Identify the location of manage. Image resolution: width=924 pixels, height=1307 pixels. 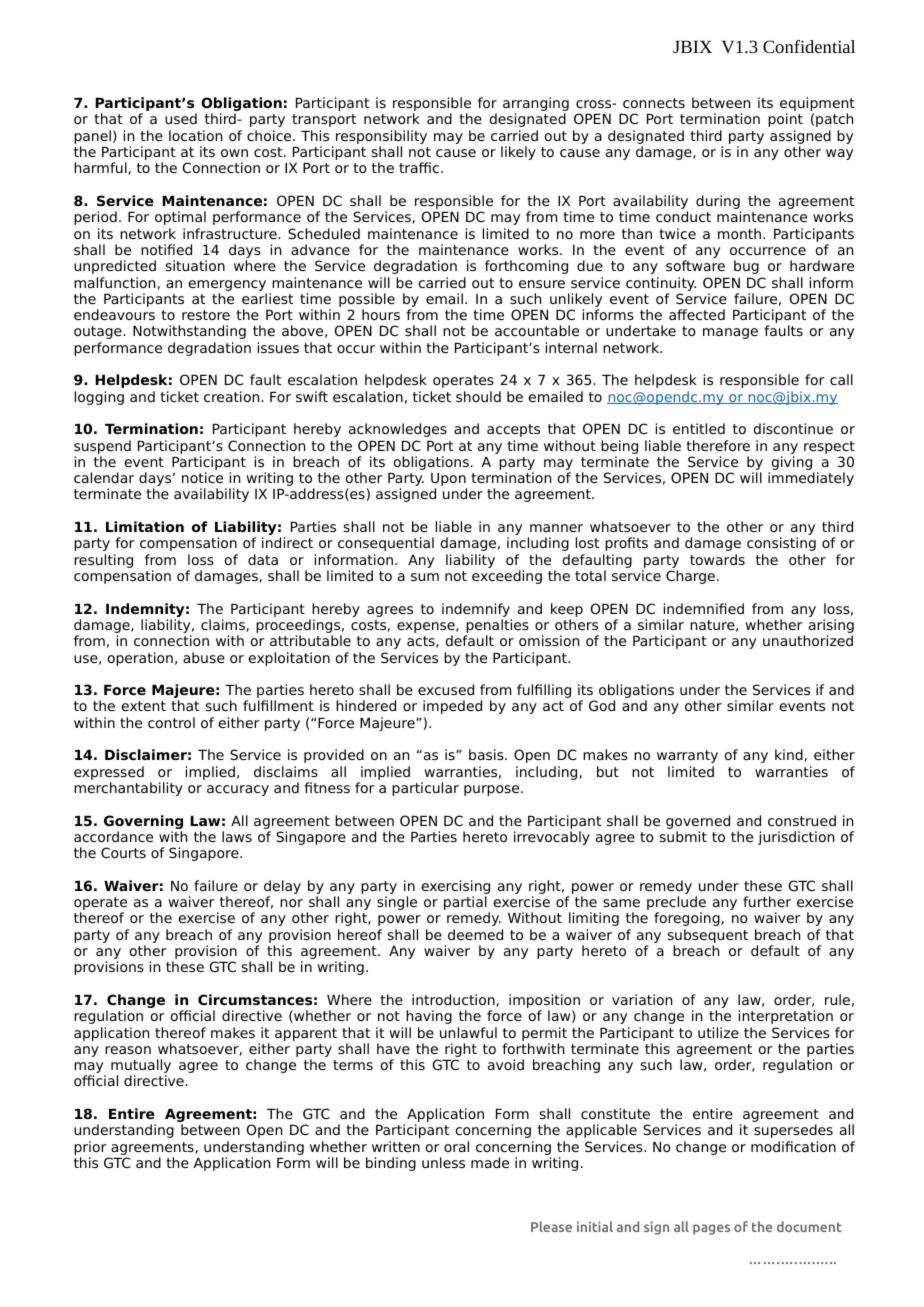
(730, 333).
